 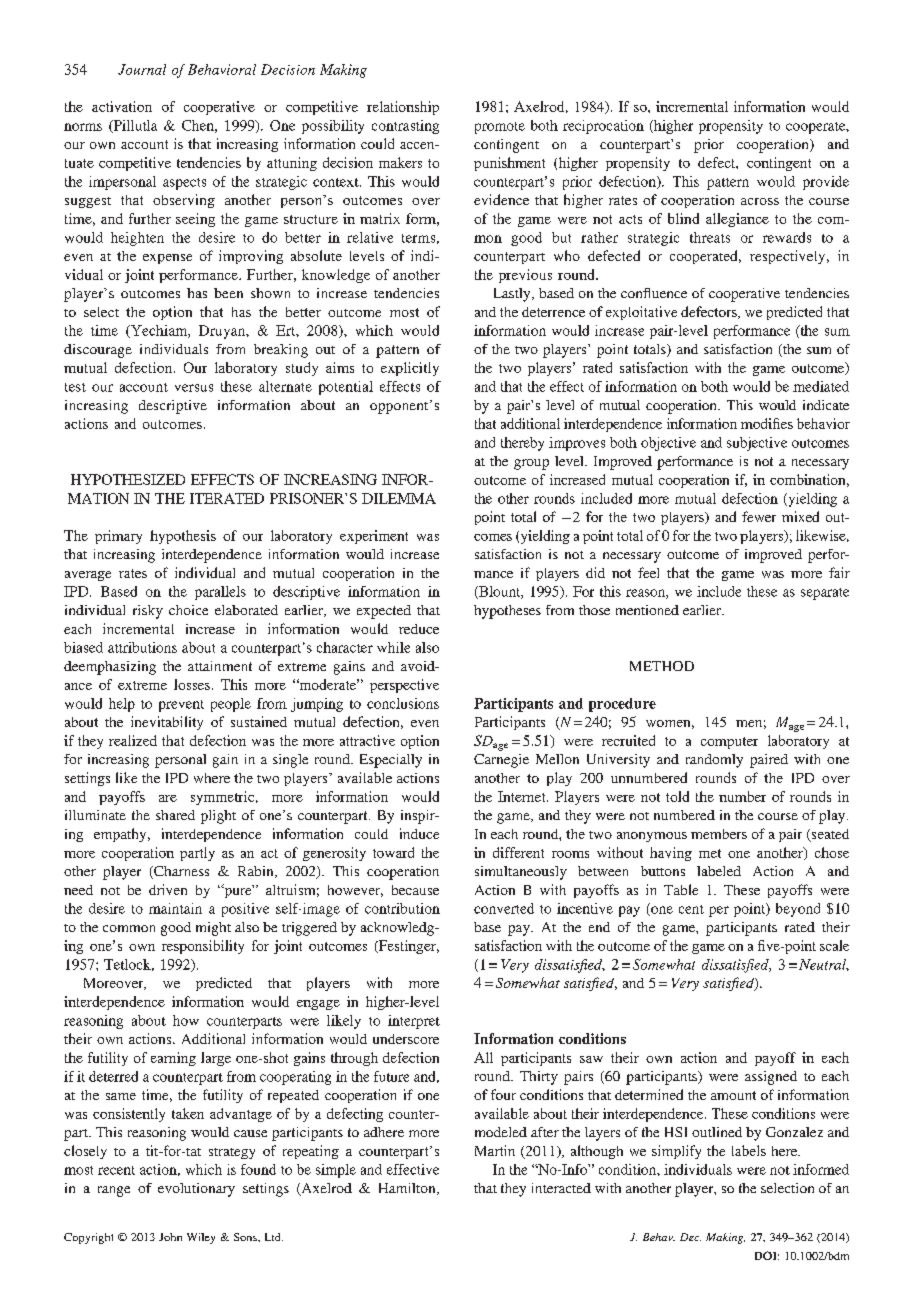 What do you see at coordinates (749, 1150) in the page?
I see `labels` at bounding box center [749, 1150].
